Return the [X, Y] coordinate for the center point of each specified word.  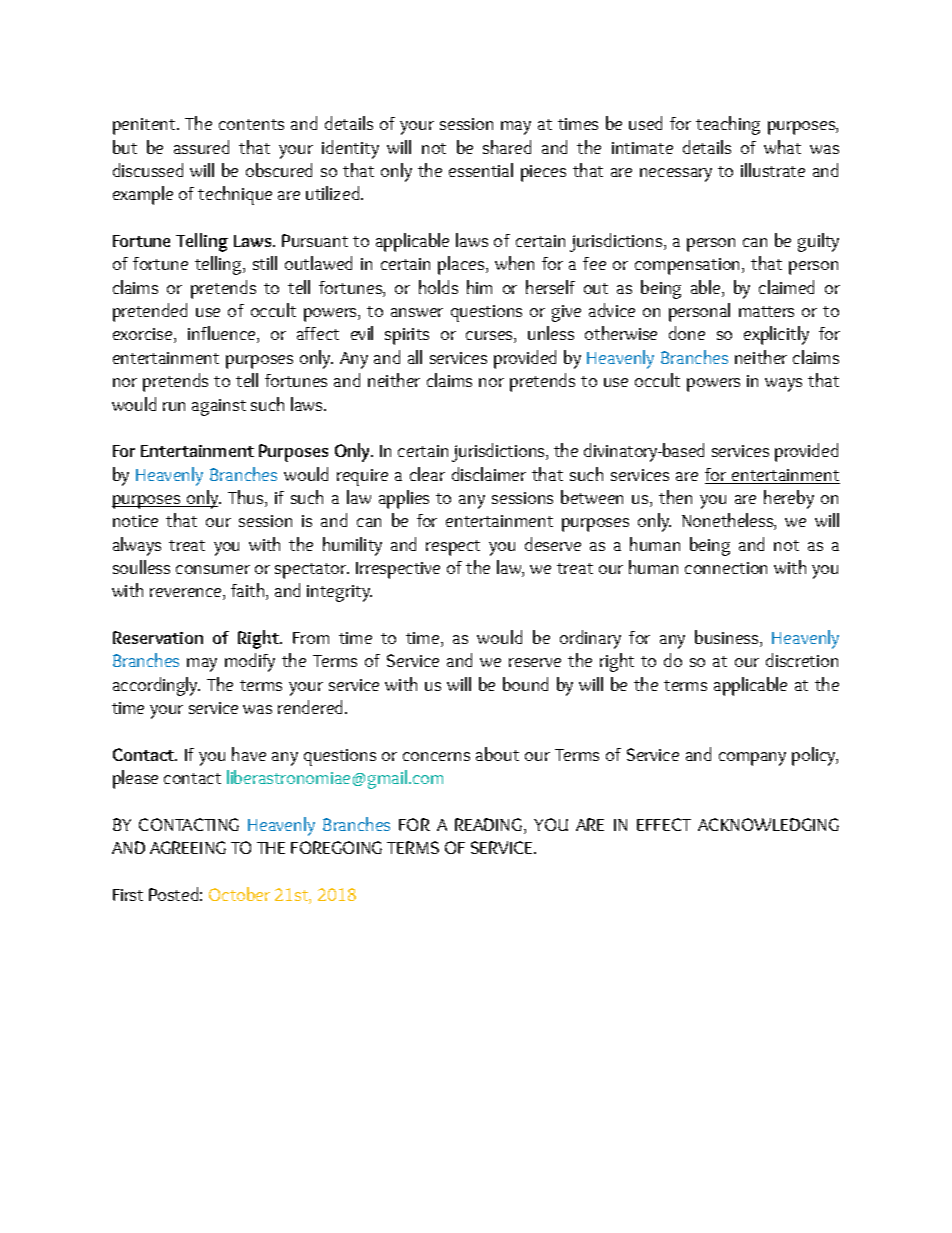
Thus [247, 498]
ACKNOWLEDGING [768, 824]
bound [525, 684]
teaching [728, 125]
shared [507, 147]
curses [490, 337]
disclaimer [489, 474]
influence [223, 334]
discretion [802, 660]
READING [490, 826]
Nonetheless [728, 521]
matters [766, 311]
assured [201, 147]
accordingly [156, 686]
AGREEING [188, 847]
